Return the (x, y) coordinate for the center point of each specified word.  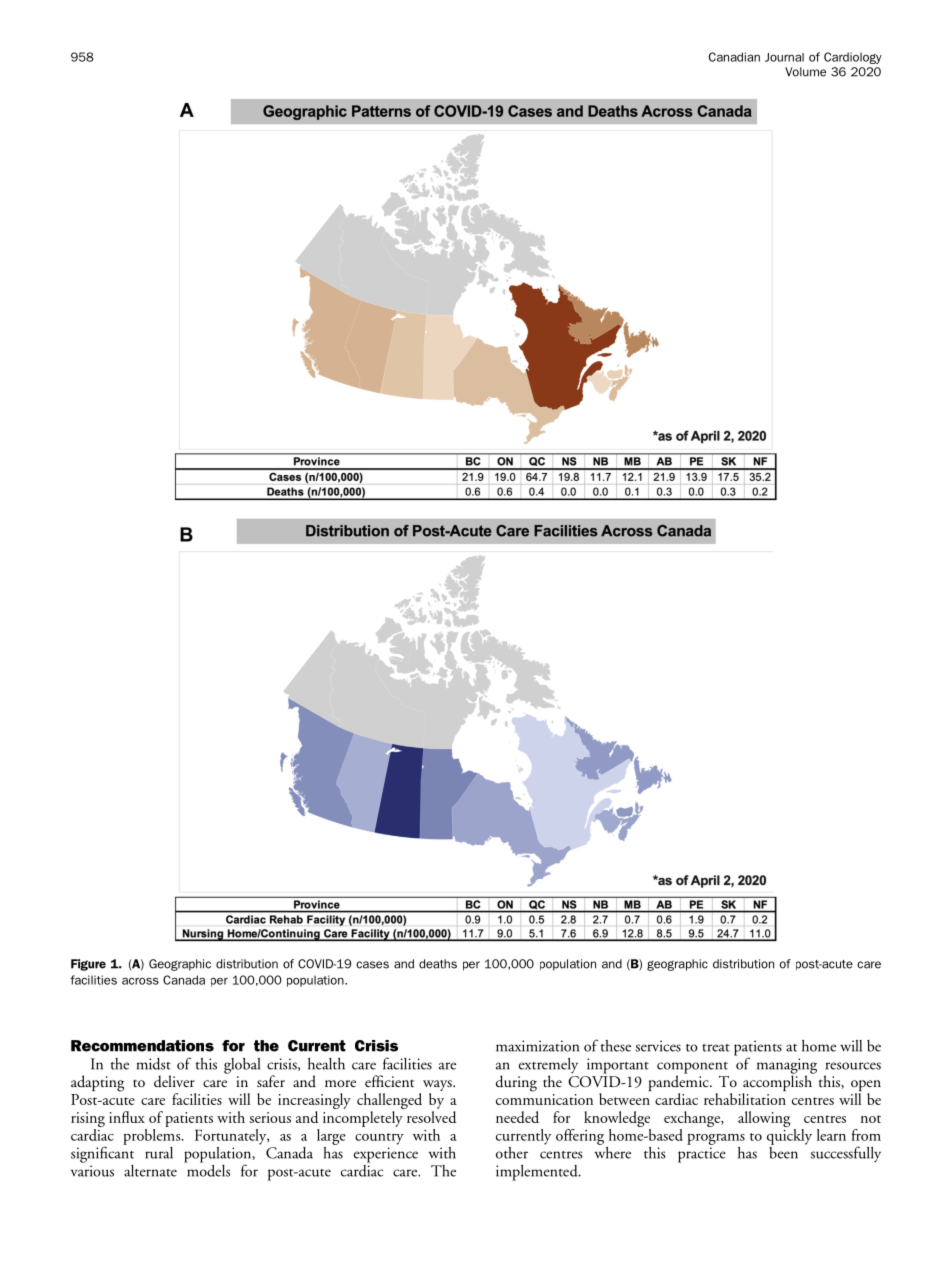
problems (153, 1135)
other (512, 1153)
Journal (784, 57)
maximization (537, 1046)
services (658, 1046)
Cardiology (853, 58)
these (616, 1046)
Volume (805, 72)
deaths (438, 964)
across (140, 981)
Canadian (734, 57)
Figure (88, 965)
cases (372, 965)
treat (716, 1048)
